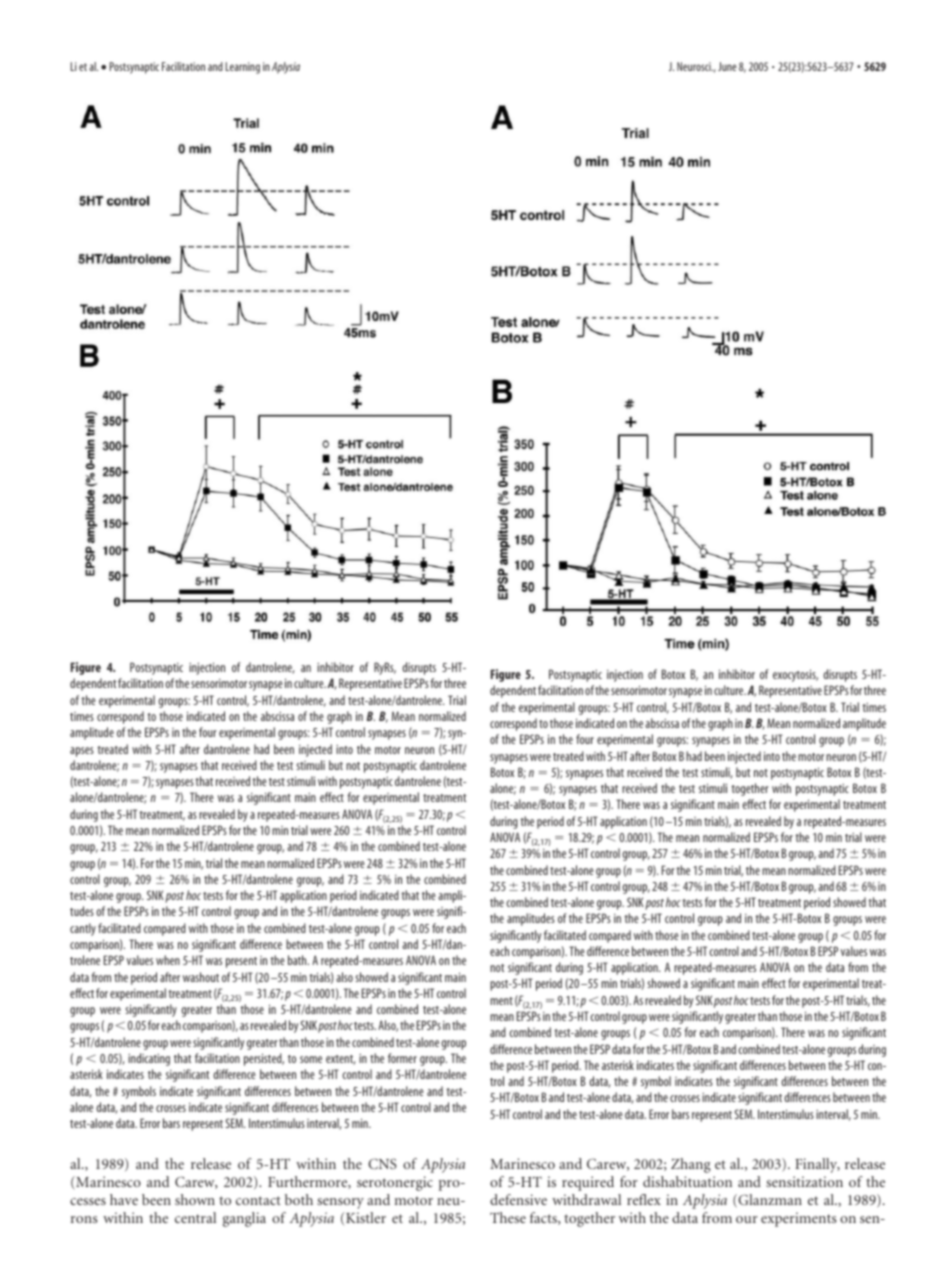 The height and width of the screenshot is (1275, 952). I want to click on Zhang, so click(691, 1165).
